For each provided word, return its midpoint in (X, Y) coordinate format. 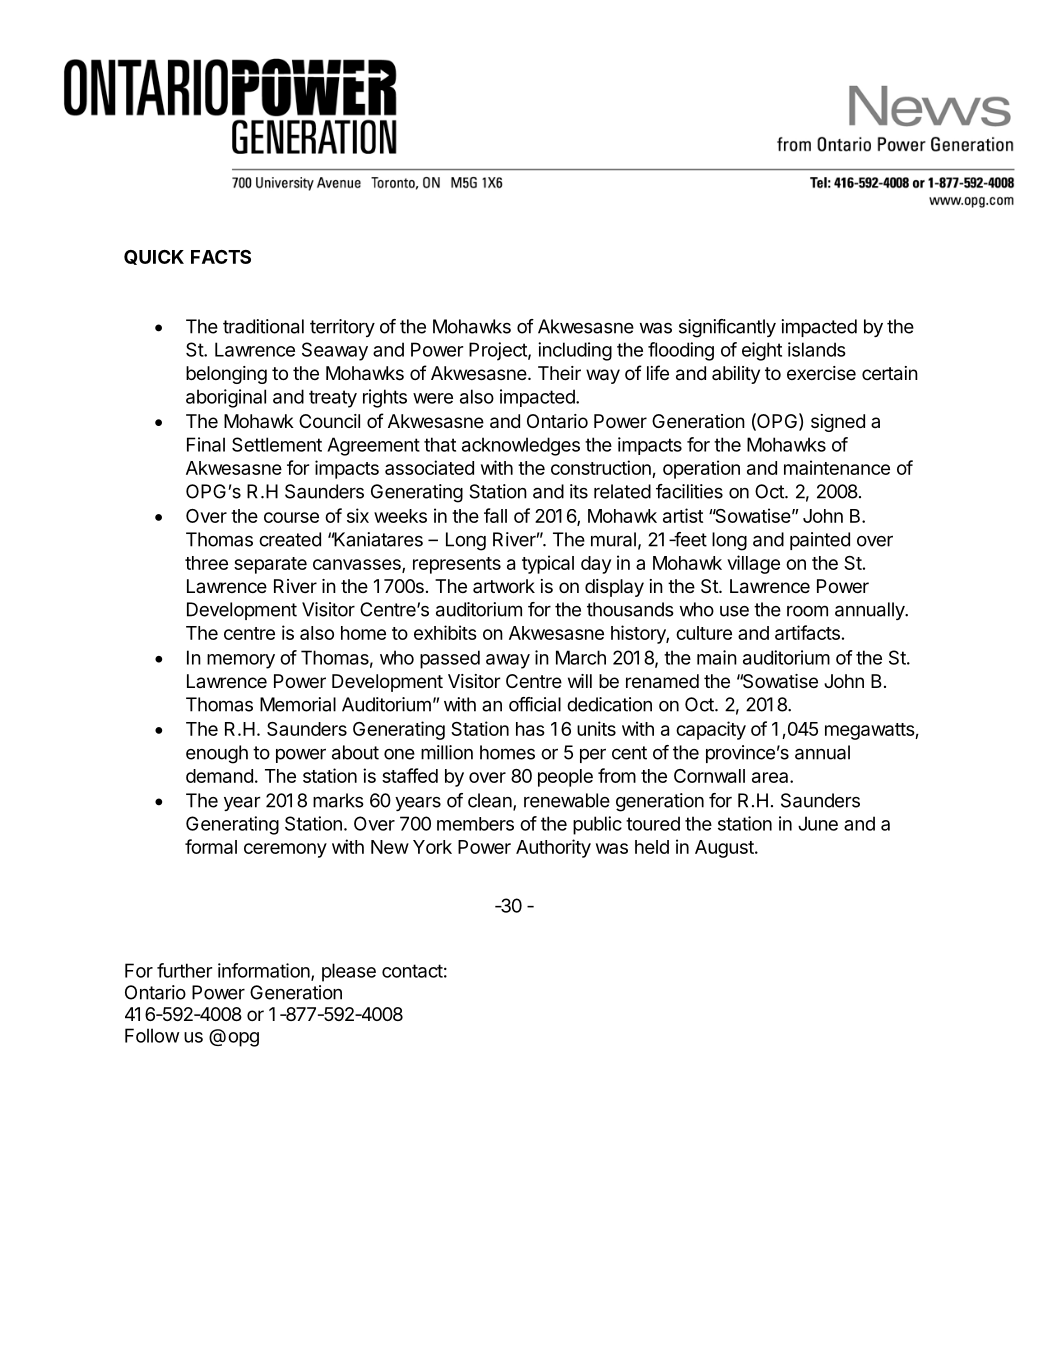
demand (219, 776)
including (575, 351)
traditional (263, 326)
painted (820, 541)
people (565, 778)
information (265, 971)
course (291, 517)
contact (412, 971)
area (771, 777)
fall (495, 515)
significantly (727, 328)
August (725, 849)
